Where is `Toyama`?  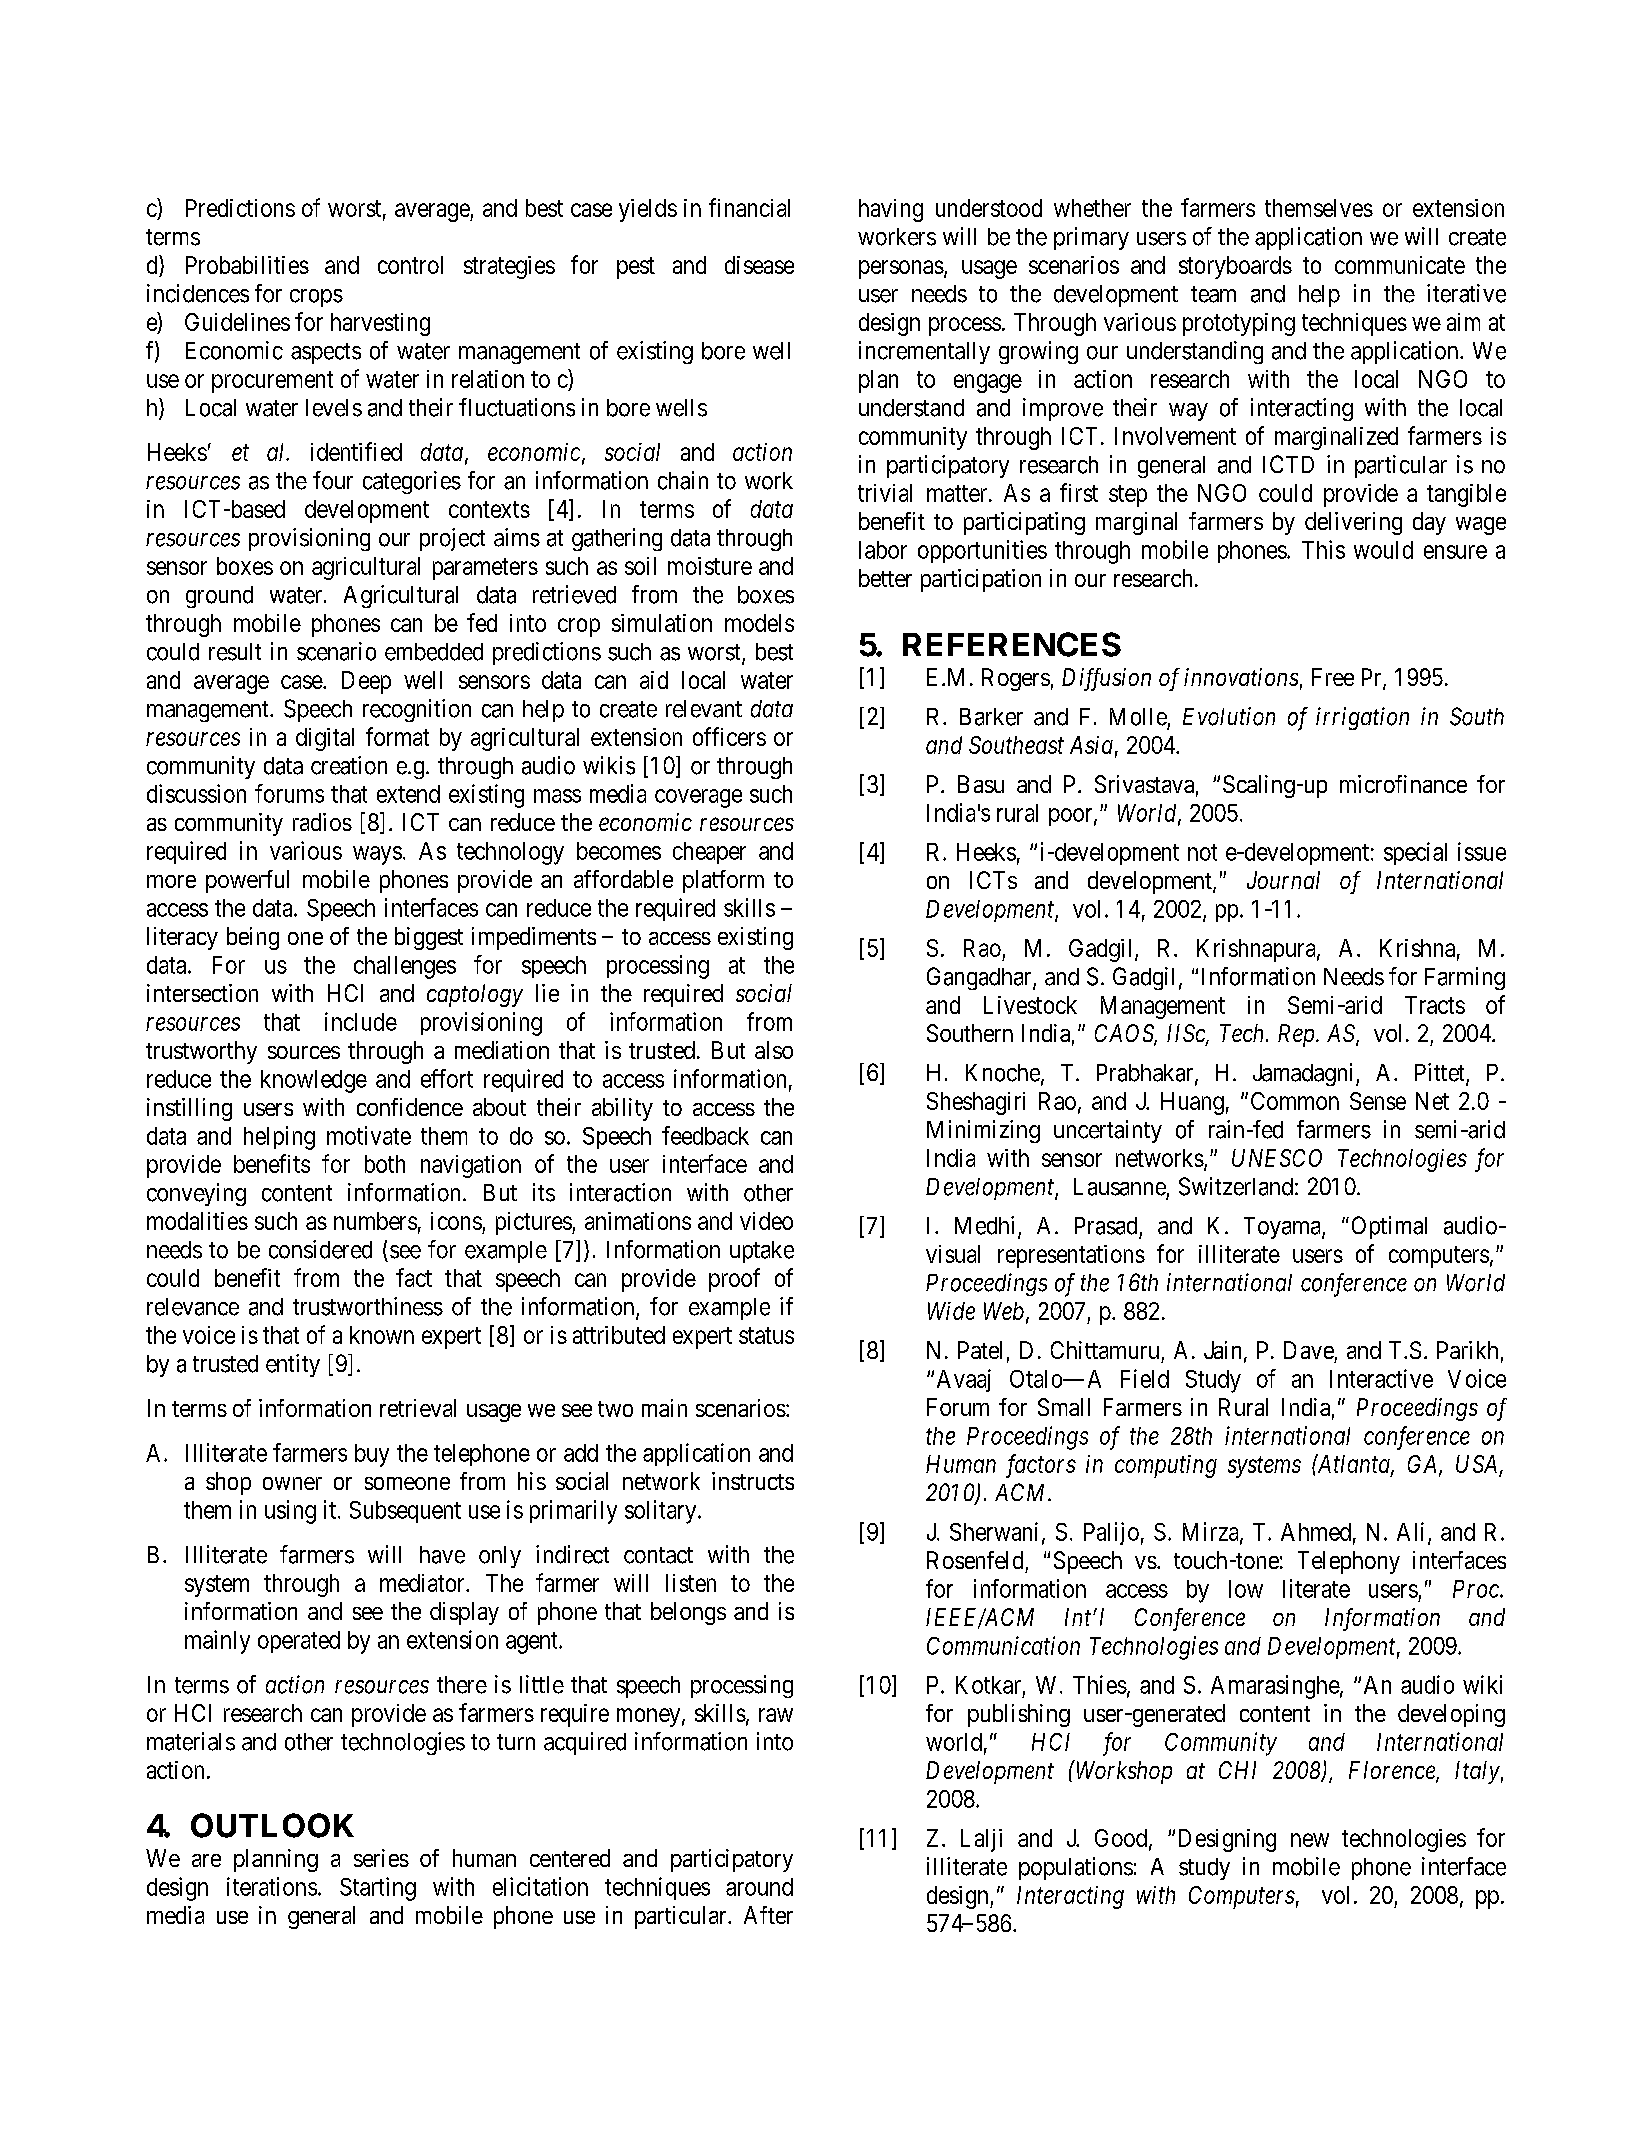 Toyama is located at coordinates (1283, 1228).
